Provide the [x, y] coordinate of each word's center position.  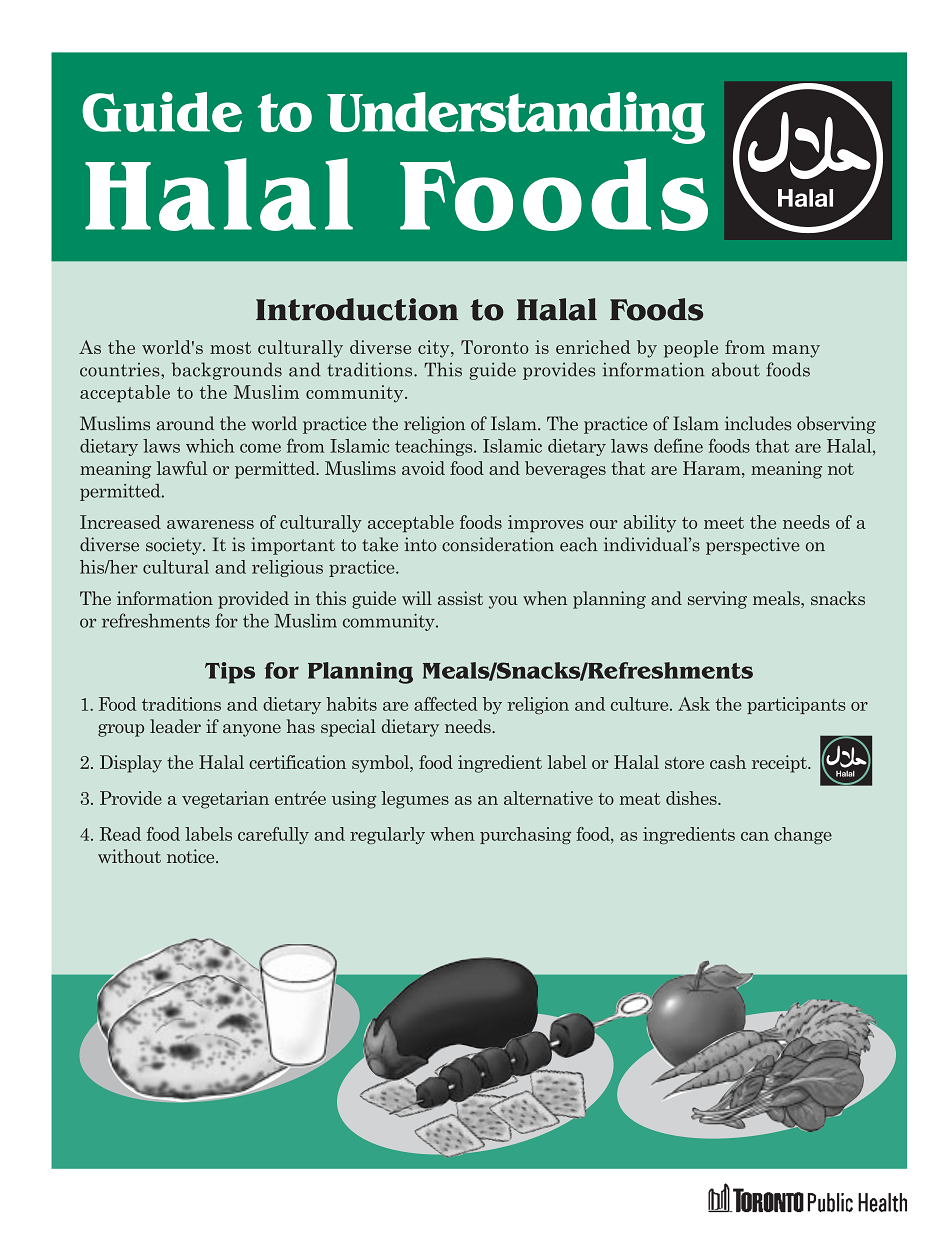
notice [192, 856]
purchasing [525, 835]
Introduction [357, 309]
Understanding [516, 118]
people [691, 349]
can [755, 836]
